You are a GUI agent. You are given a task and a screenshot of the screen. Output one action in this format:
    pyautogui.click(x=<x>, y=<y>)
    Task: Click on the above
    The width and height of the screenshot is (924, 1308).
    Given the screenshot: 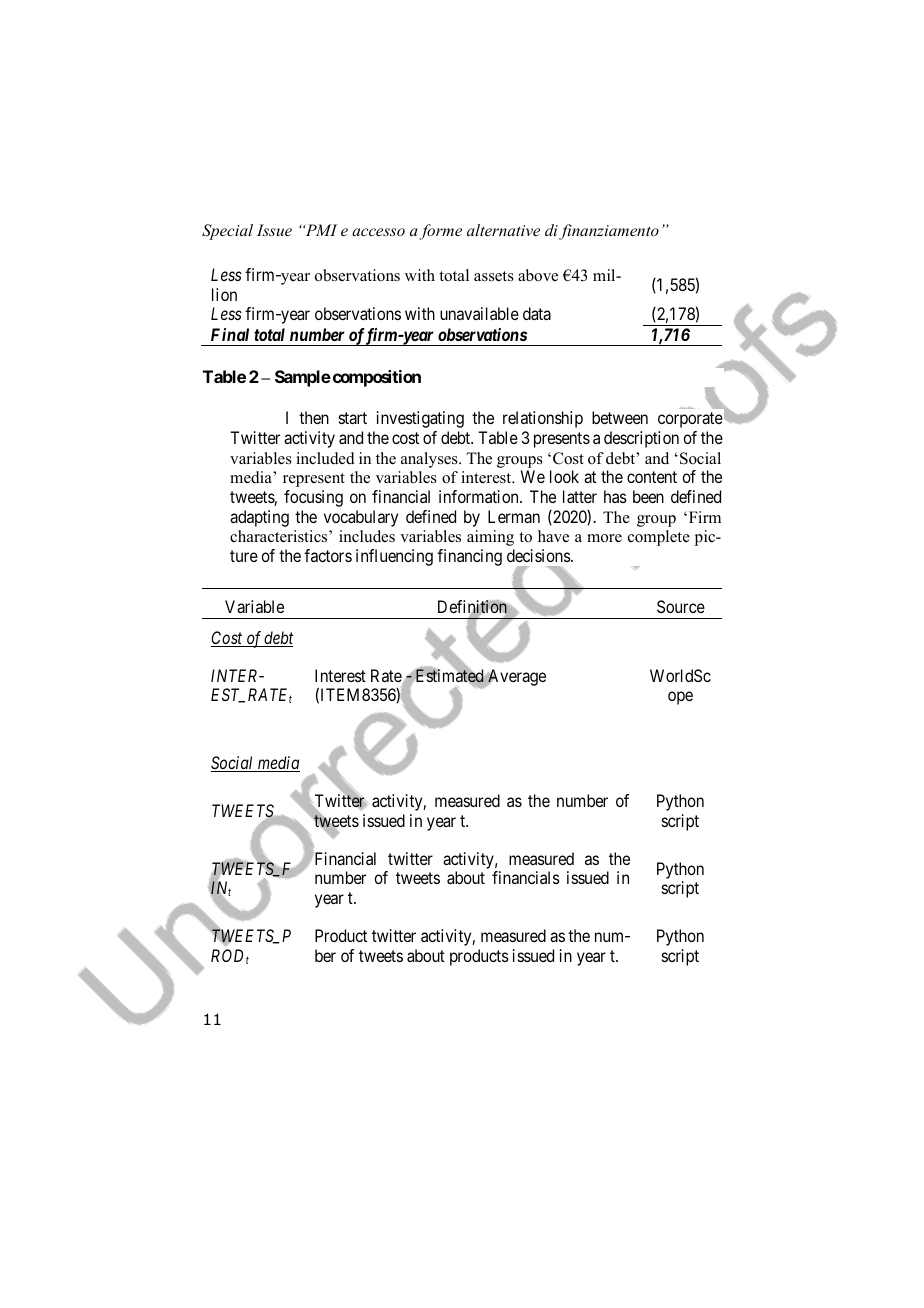 What is the action you would take?
    pyautogui.click(x=538, y=275)
